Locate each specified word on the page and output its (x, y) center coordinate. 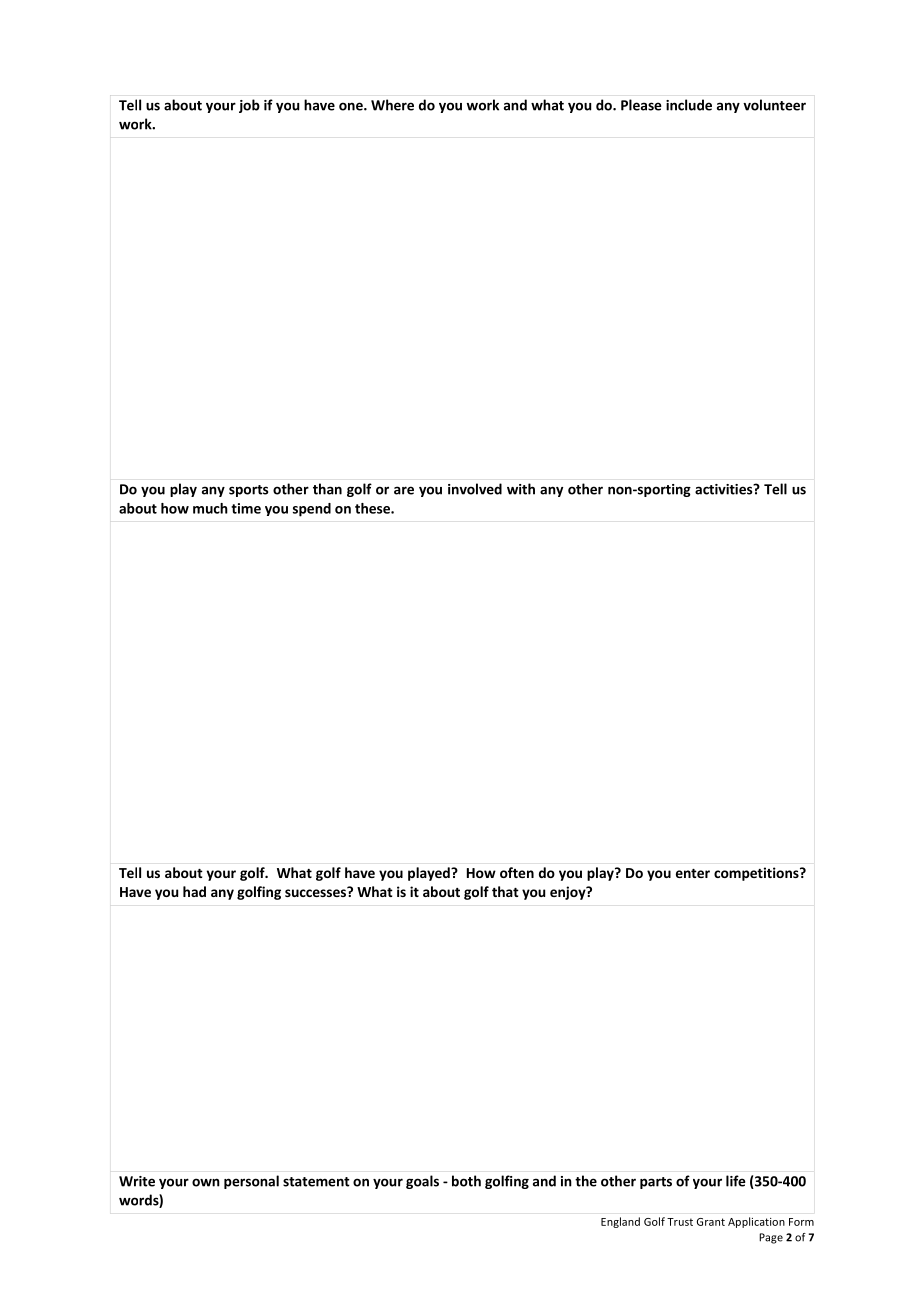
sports (248, 491)
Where (392, 105)
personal (251, 1182)
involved (475, 489)
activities (725, 489)
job (249, 106)
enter (693, 873)
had (194, 891)
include (689, 105)
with (521, 489)
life (736, 1181)
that (505, 891)
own (206, 1182)
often (517, 872)
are (404, 490)
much (210, 508)
